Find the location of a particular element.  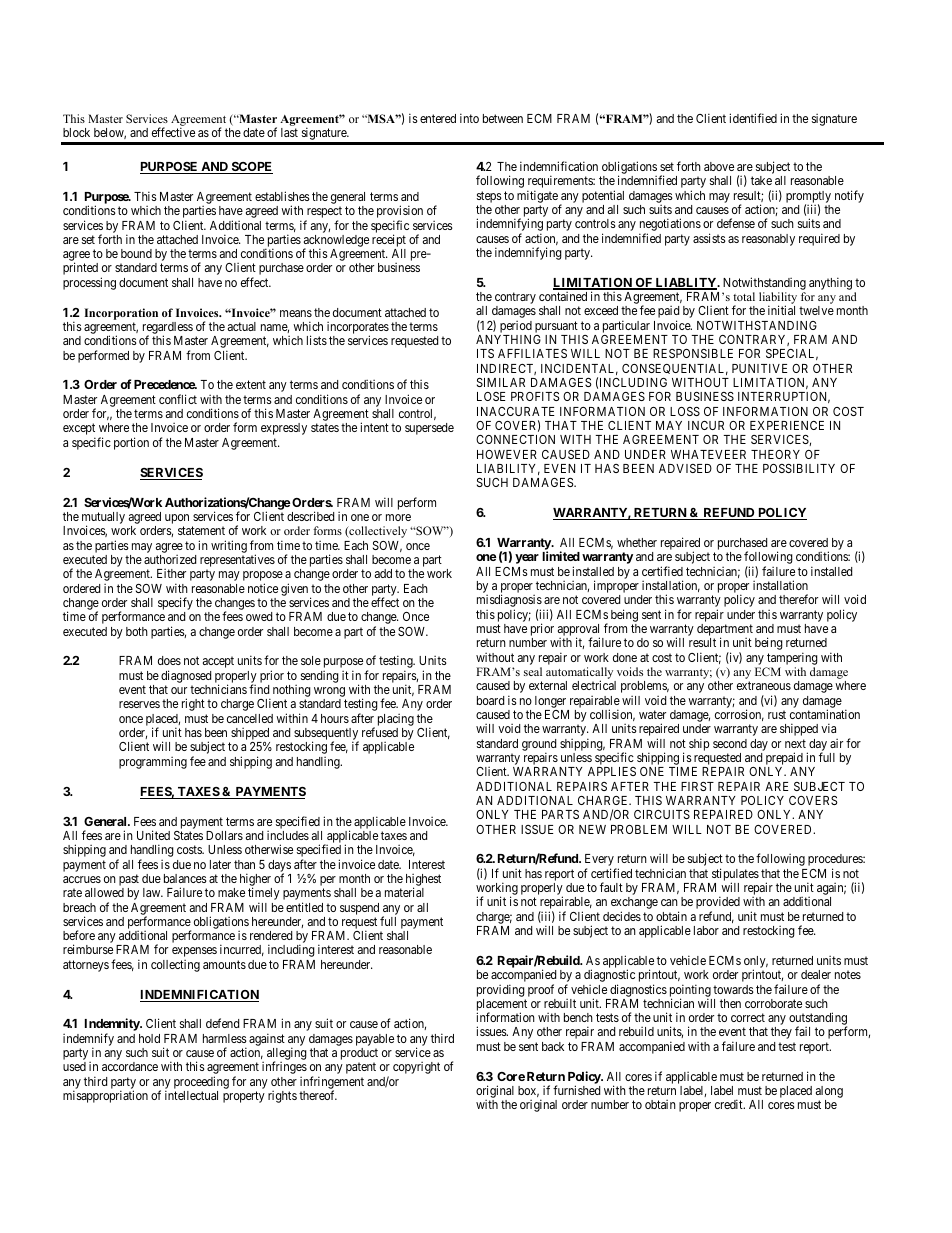

specify is located at coordinates (175, 605).
